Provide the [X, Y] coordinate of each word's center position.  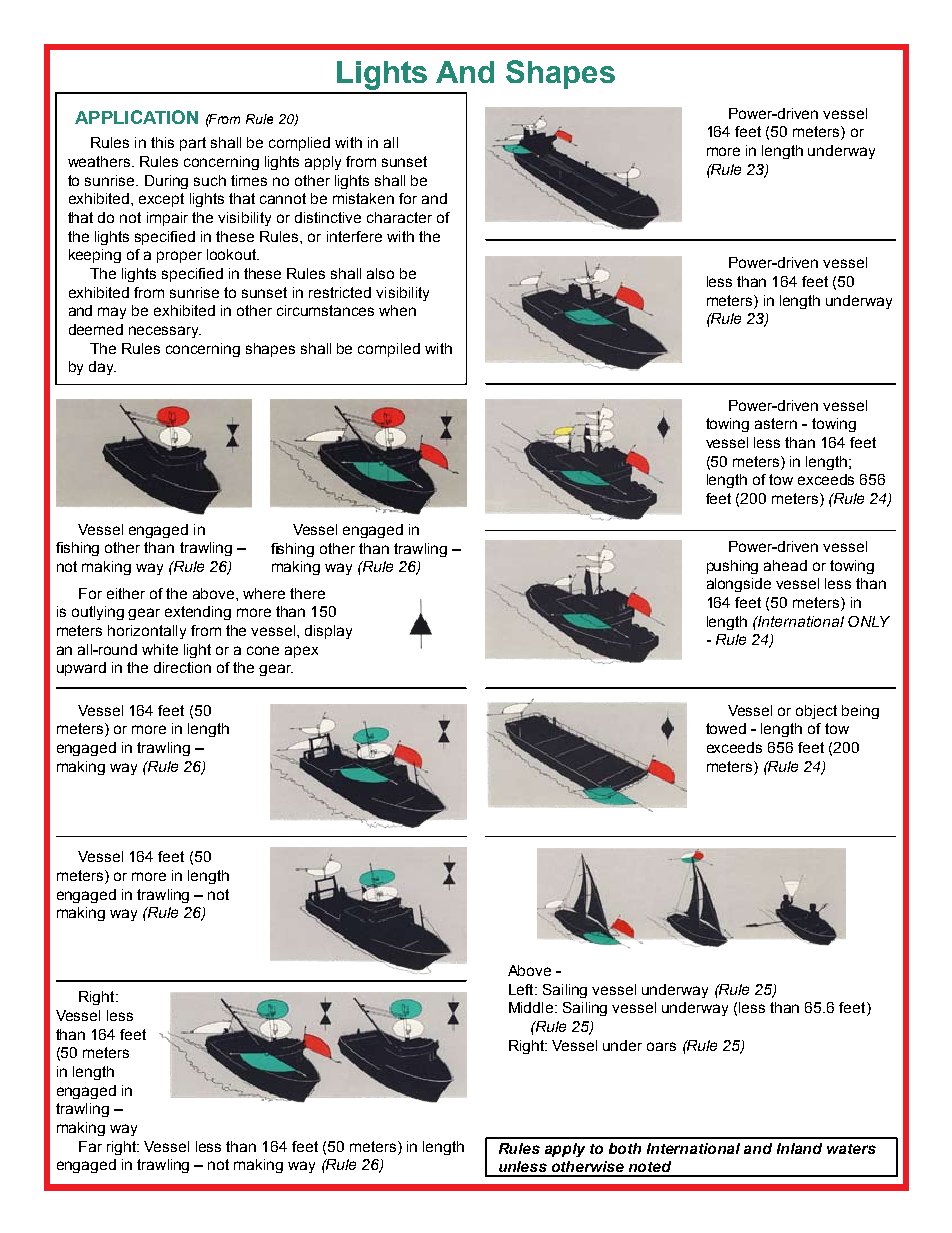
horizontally [147, 632]
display [328, 632]
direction [182, 667]
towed [726, 728]
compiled [389, 350]
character [399, 217]
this [162, 142]
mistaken [363, 198]
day [102, 368]
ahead [785, 565]
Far [90, 1146]
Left [522, 989]
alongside [739, 585]
